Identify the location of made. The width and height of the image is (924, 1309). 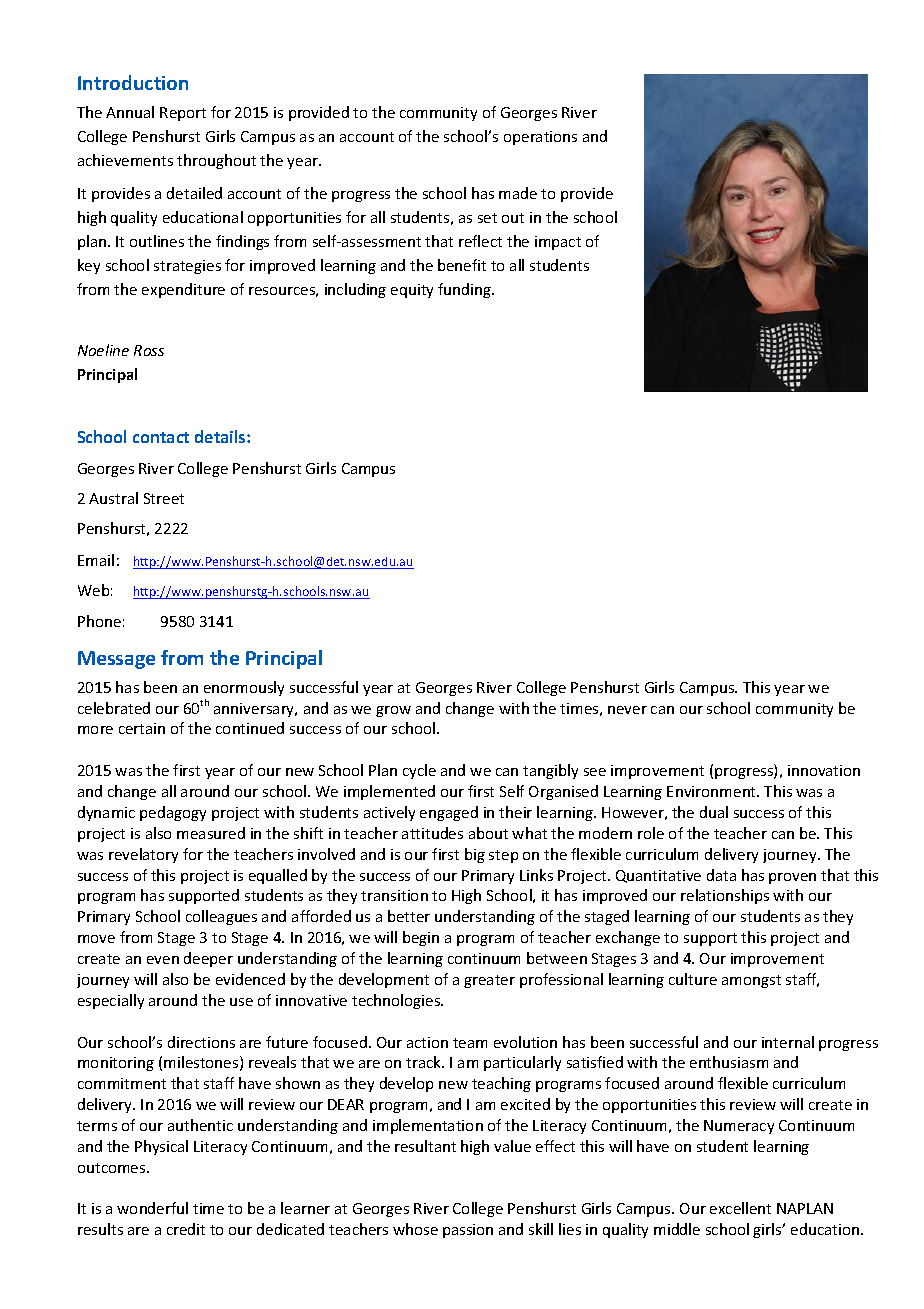
(518, 193).
